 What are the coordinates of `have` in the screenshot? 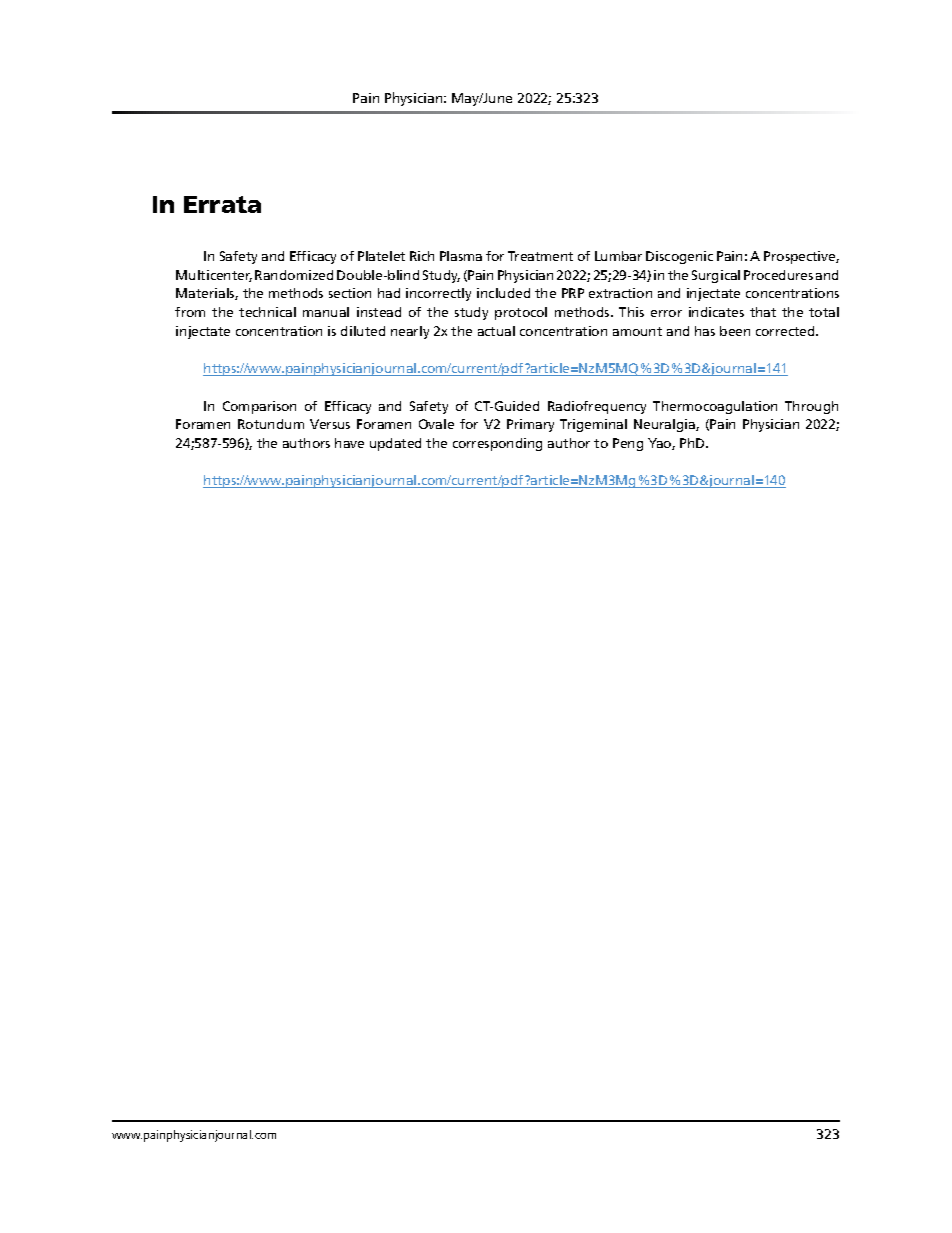 It's located at (349, 443).
